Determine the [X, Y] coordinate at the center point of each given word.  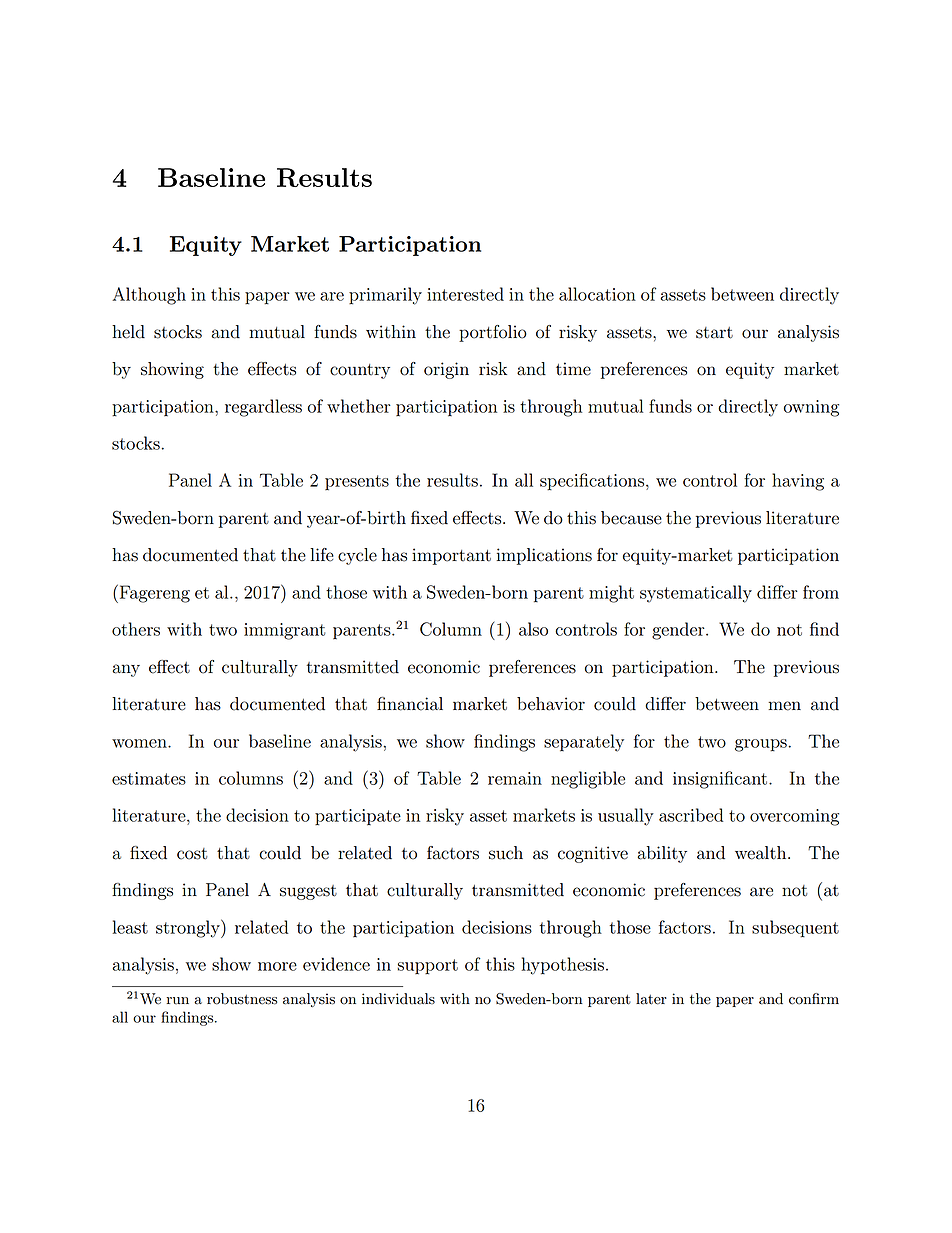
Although [149, 296]
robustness [242, 999]
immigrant [284, 631]
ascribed [691, 815]
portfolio [493, 333]
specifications [593, 482]
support [427, 967]
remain [515, 778]
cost [192, 854]
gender [679, 631]
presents [357, 483]
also [533, 629]
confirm [814, 999]
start [714, 333]
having [798, 482]
